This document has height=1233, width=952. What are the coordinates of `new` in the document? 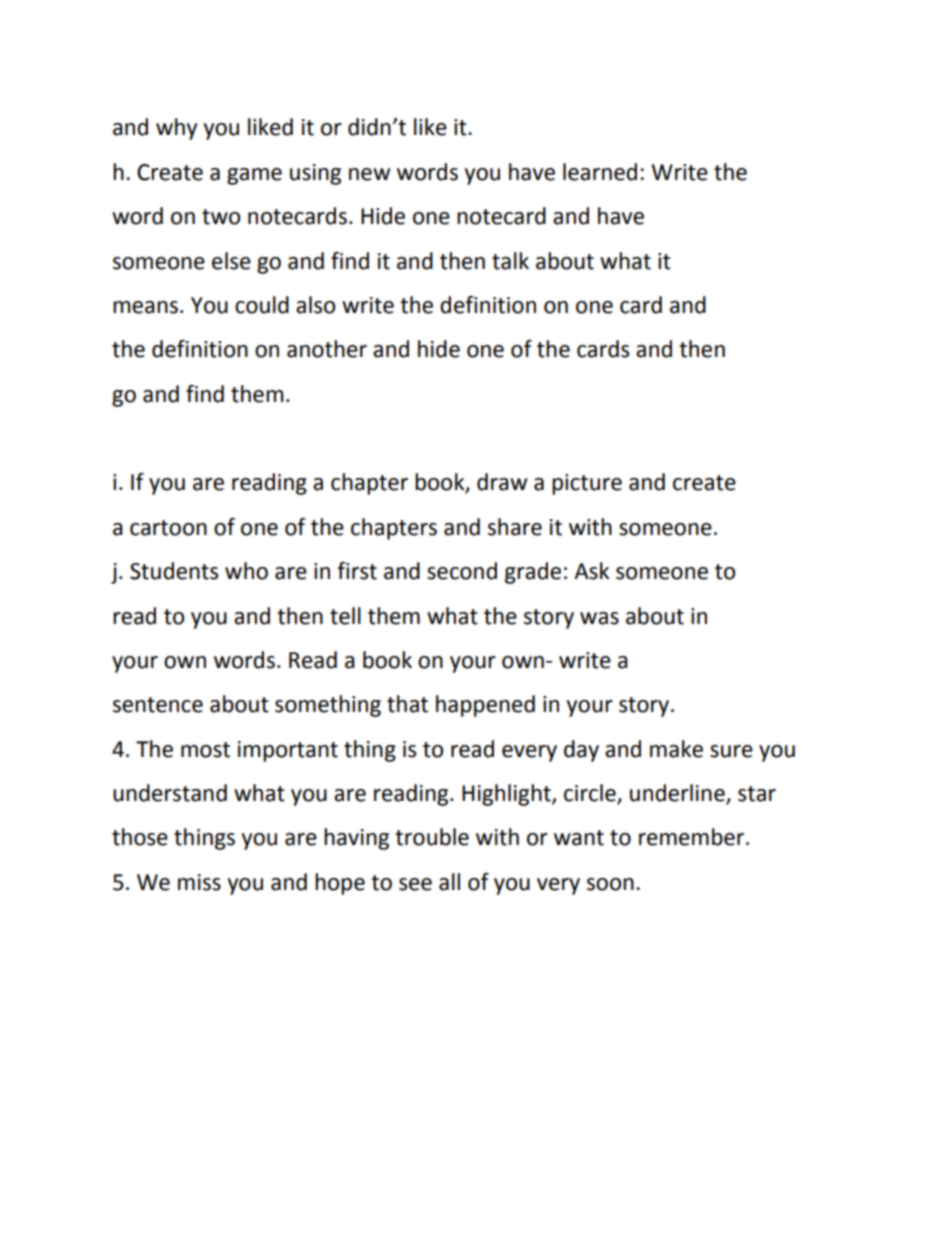 It's located at (369, 174).
